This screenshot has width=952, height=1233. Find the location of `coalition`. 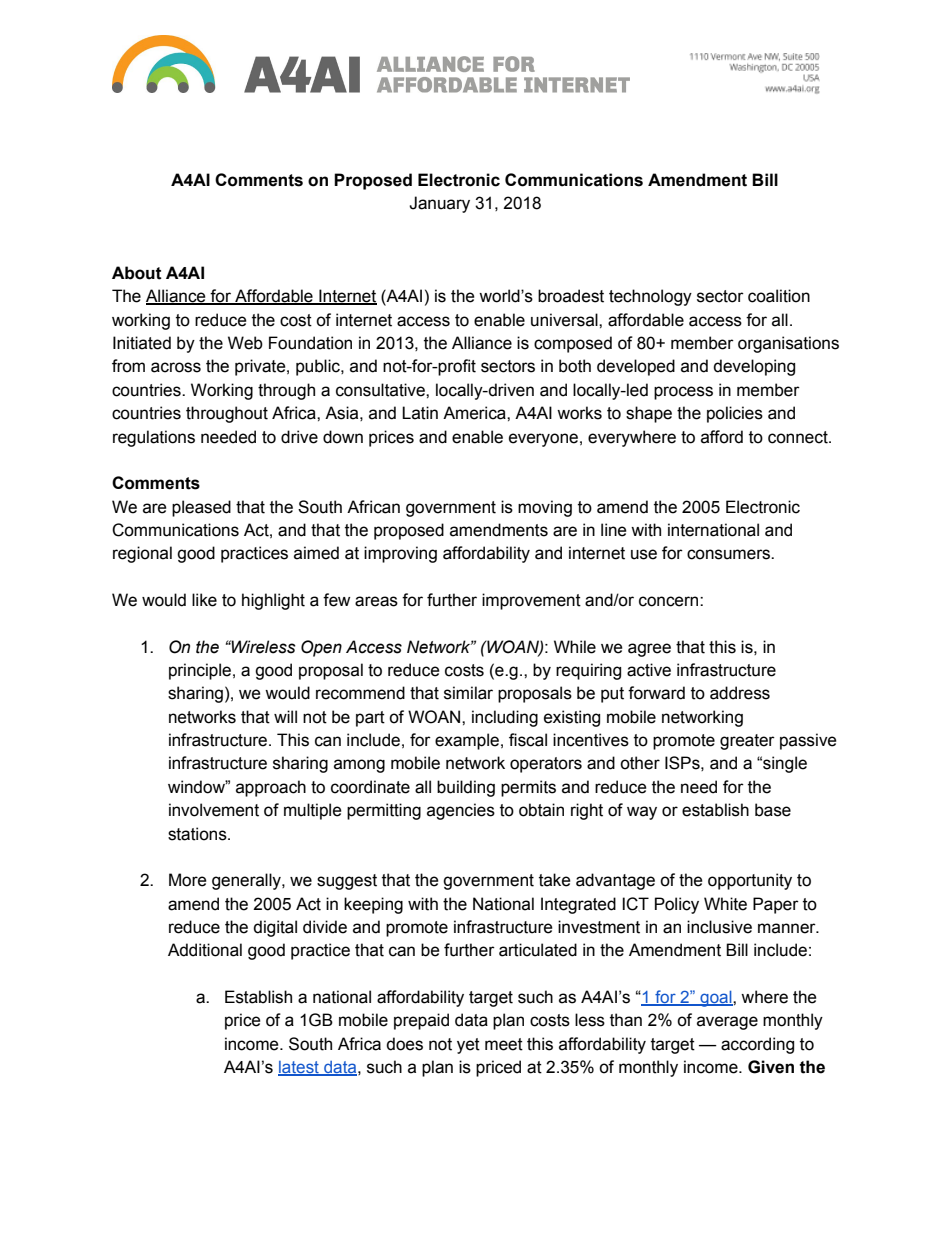

coalition is located at coordinates (779, 296).
